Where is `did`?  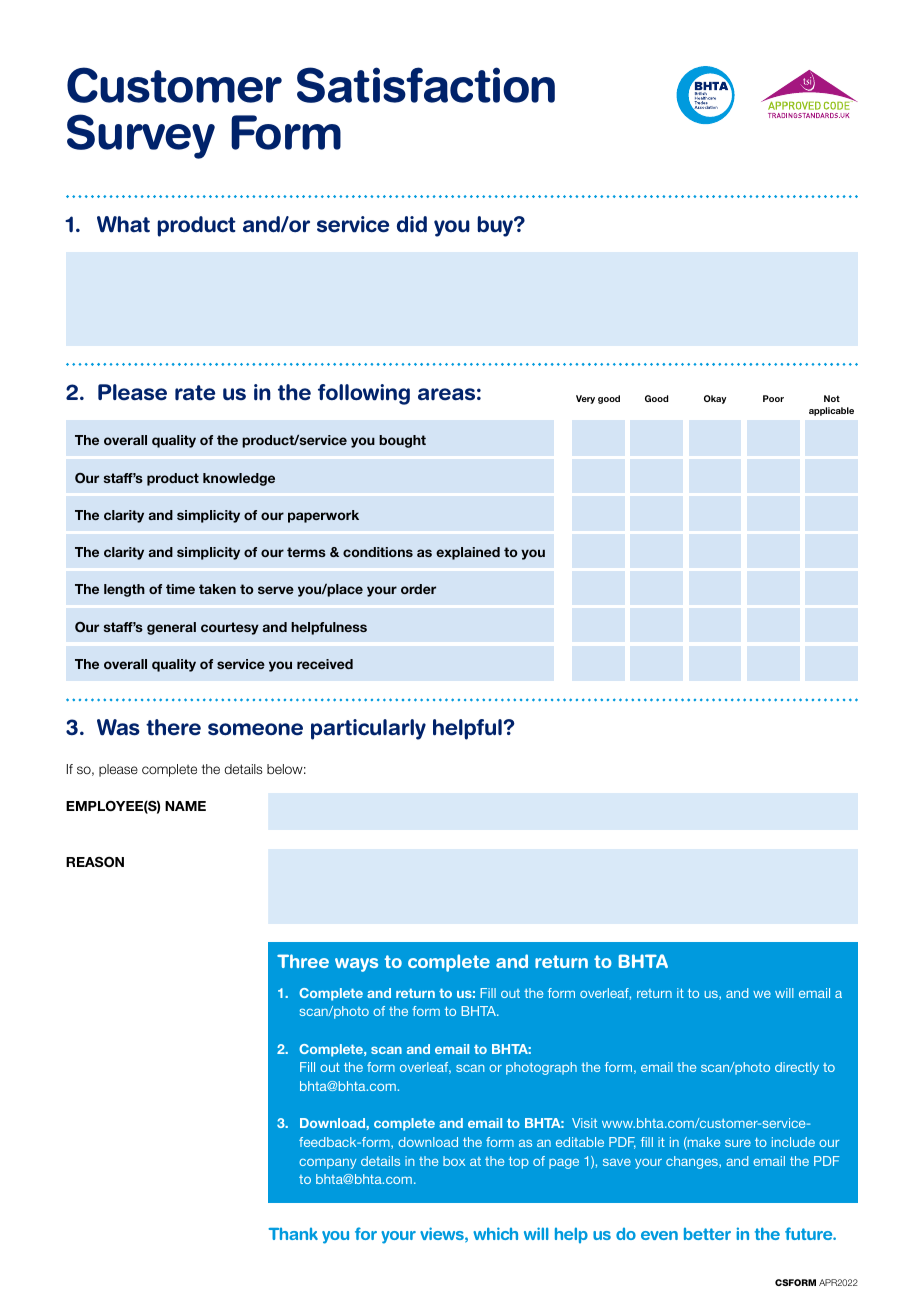 did is located at coordinates (412, 224).
